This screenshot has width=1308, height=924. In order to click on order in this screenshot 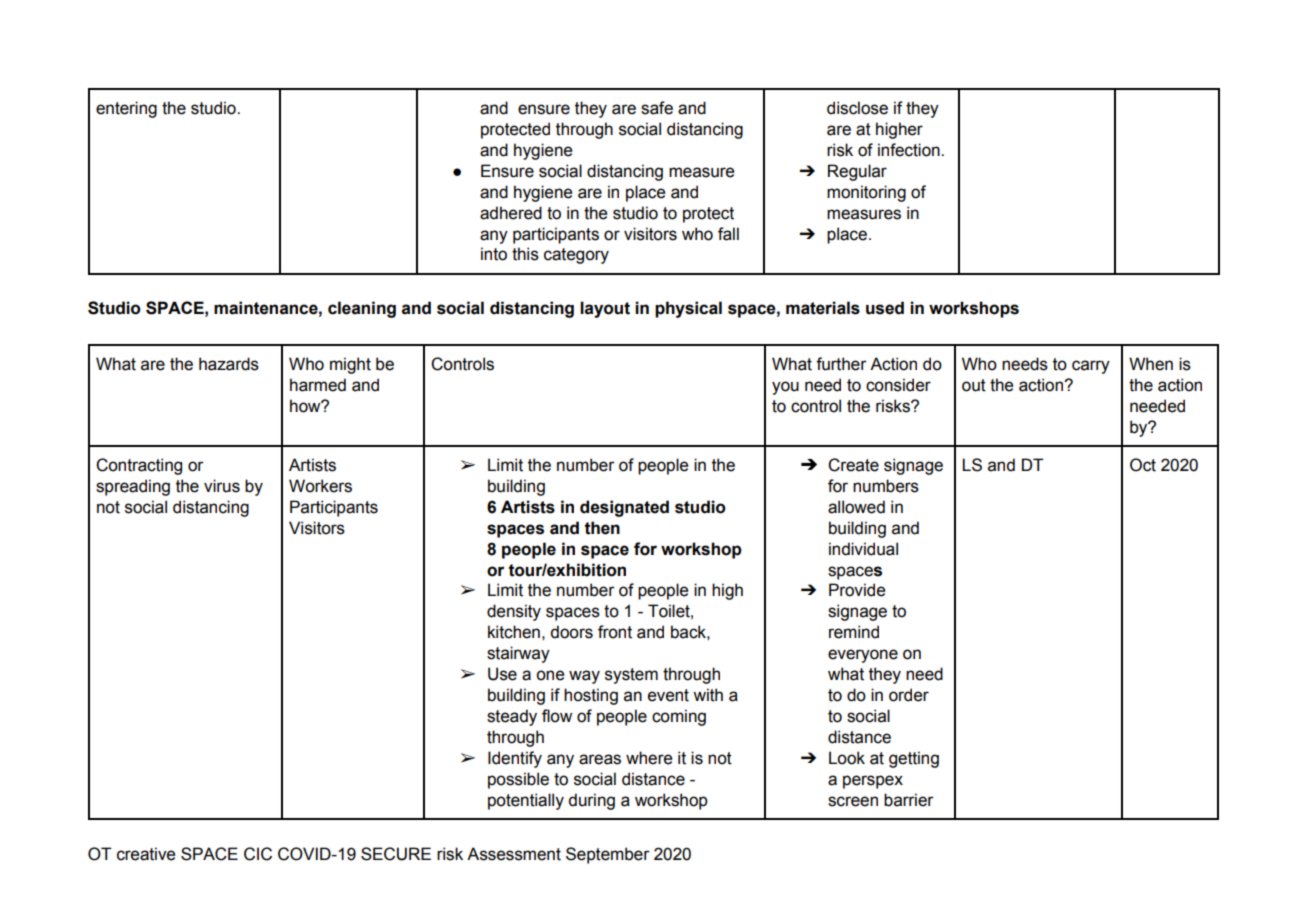, I will do `click(909, 695)`.
